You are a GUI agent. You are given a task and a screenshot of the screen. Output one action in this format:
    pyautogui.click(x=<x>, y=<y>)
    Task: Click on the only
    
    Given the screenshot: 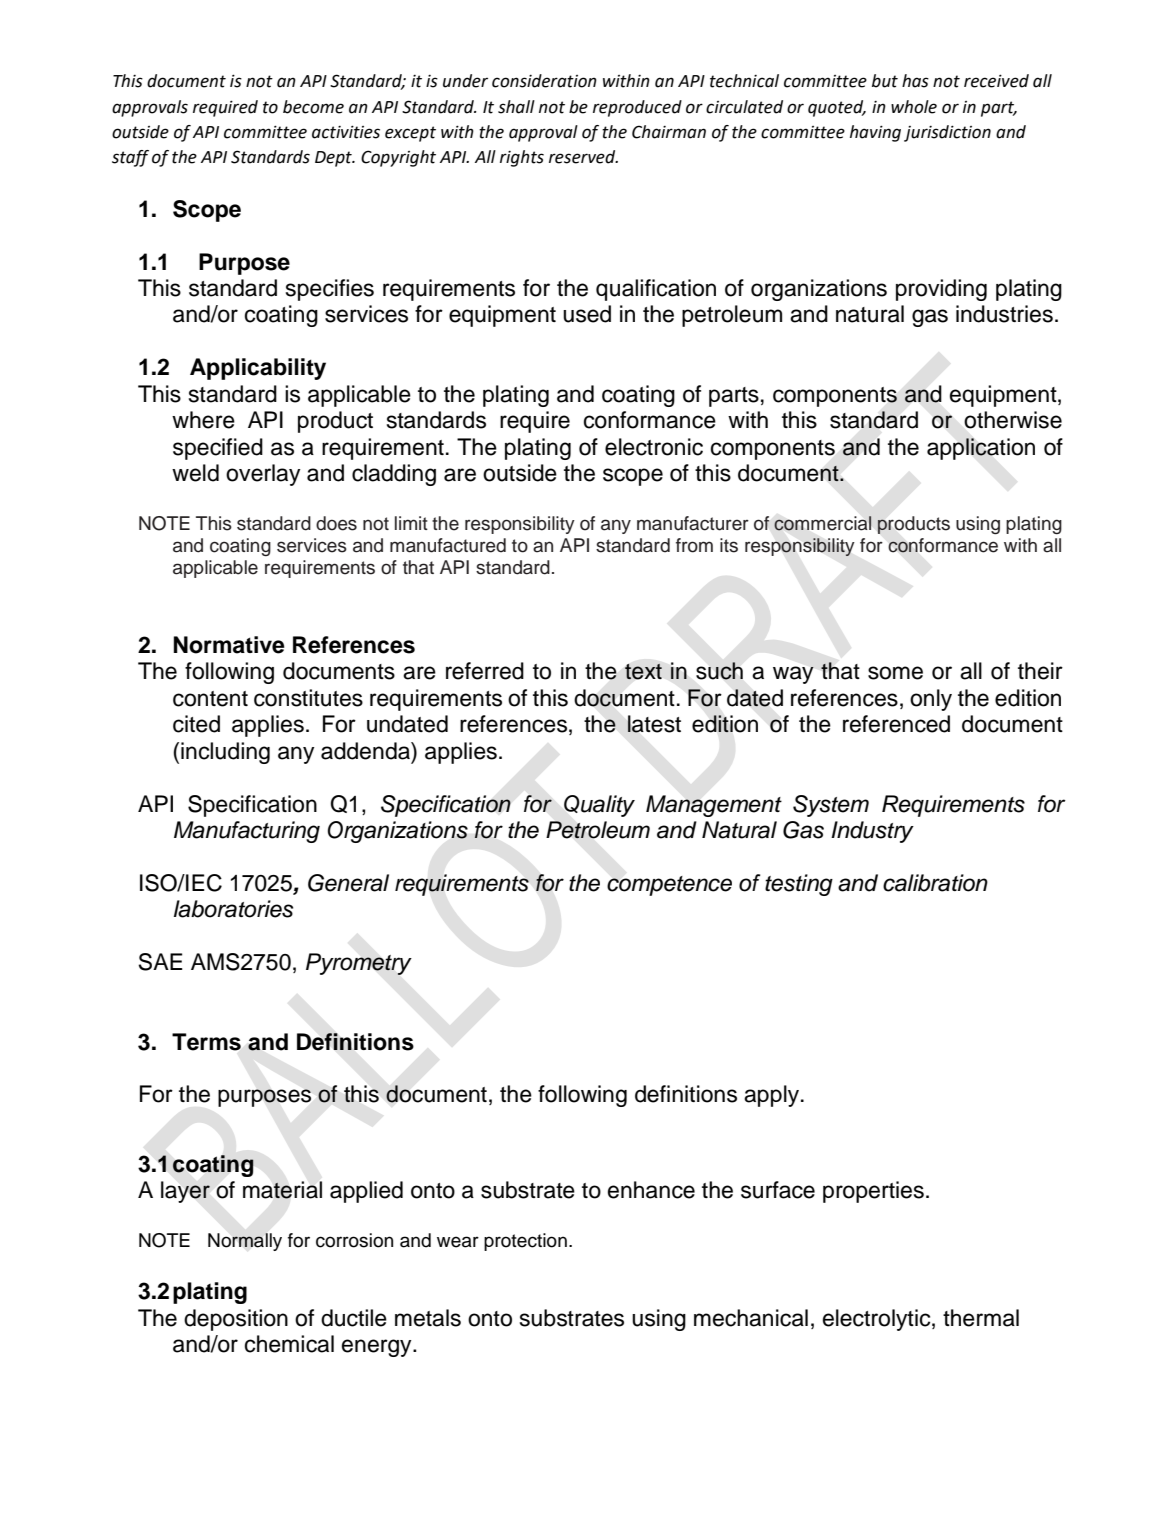 What is the action you would take?
    pyautogui.click(x=931, y=700)
